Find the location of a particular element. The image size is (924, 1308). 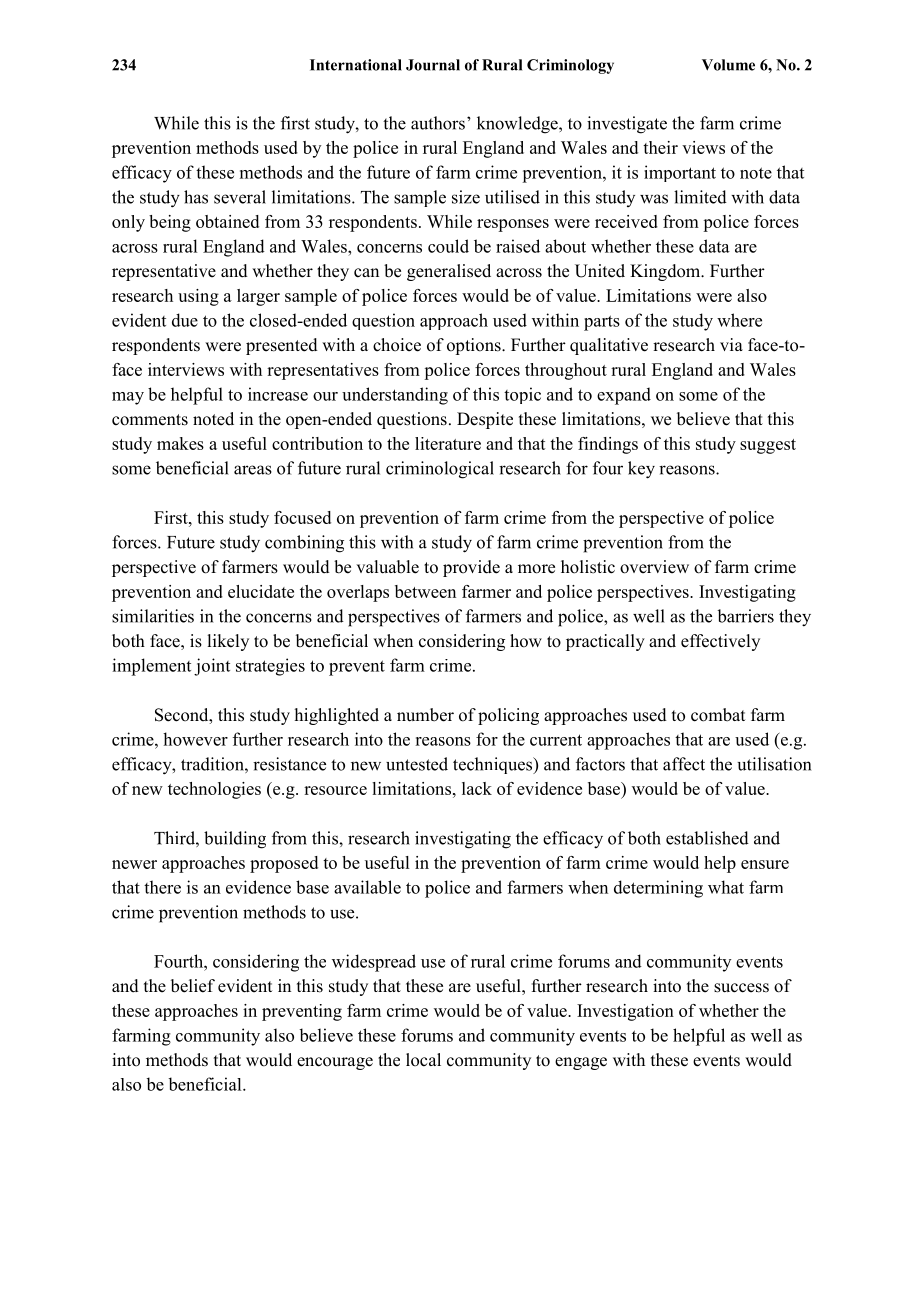

number is located at coordinates (425, 715).
